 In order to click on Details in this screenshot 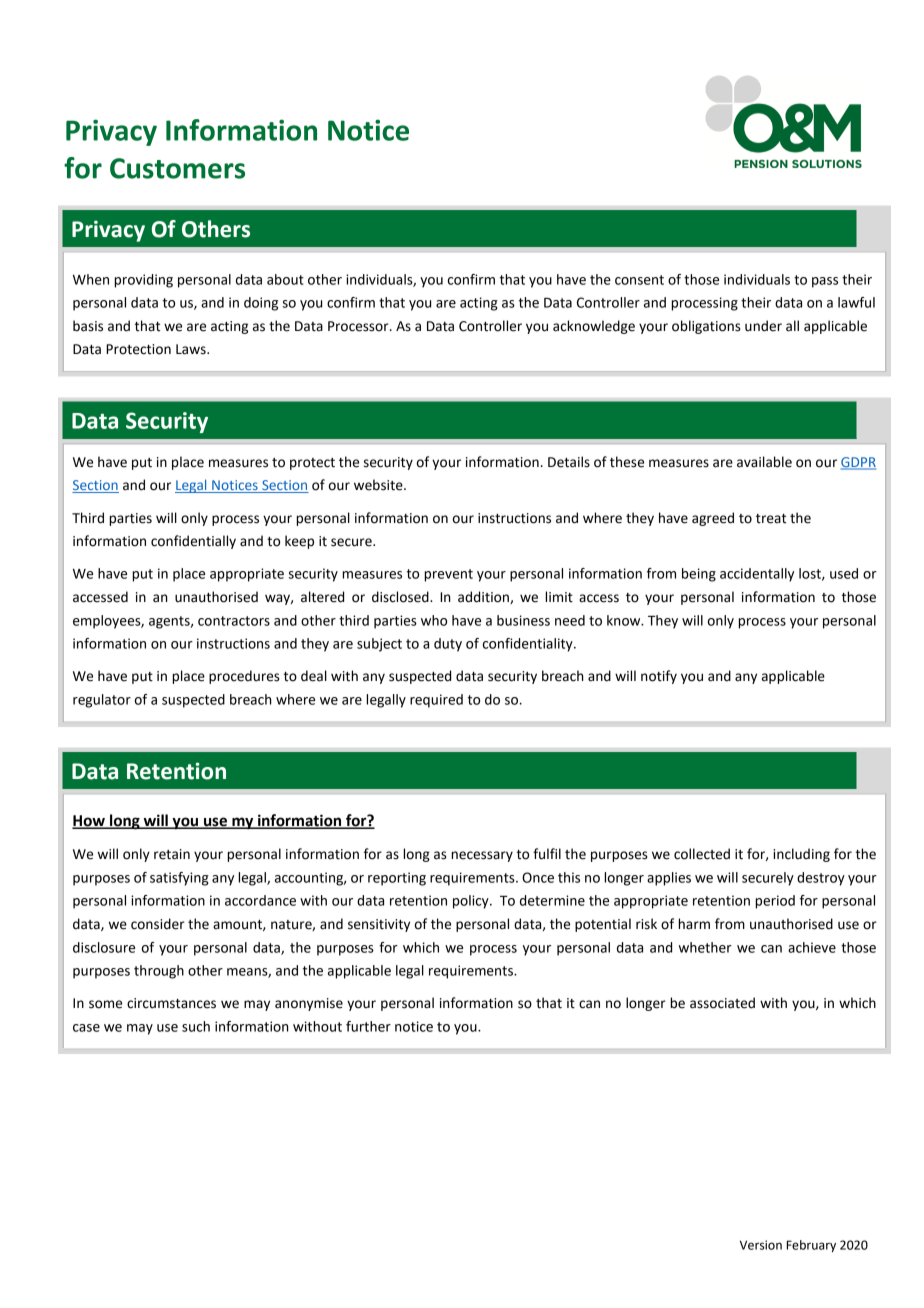, I will do `click(569, 462)`.
